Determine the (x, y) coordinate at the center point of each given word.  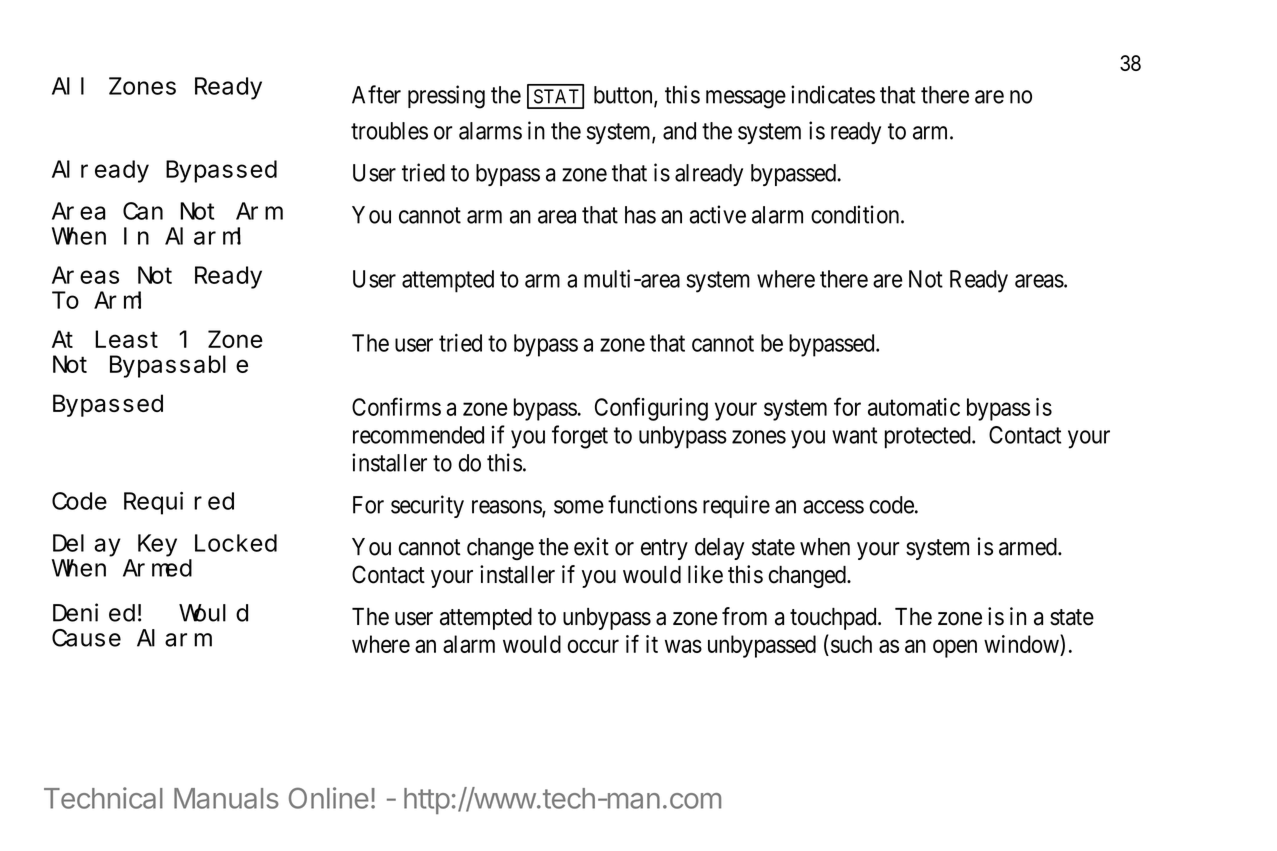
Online (329, 798)
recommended (418, 435)
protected (929, 437)
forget (580, 437)
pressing (446, 97)
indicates (833, 94)
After (376, 94)
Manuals (226, 798)
